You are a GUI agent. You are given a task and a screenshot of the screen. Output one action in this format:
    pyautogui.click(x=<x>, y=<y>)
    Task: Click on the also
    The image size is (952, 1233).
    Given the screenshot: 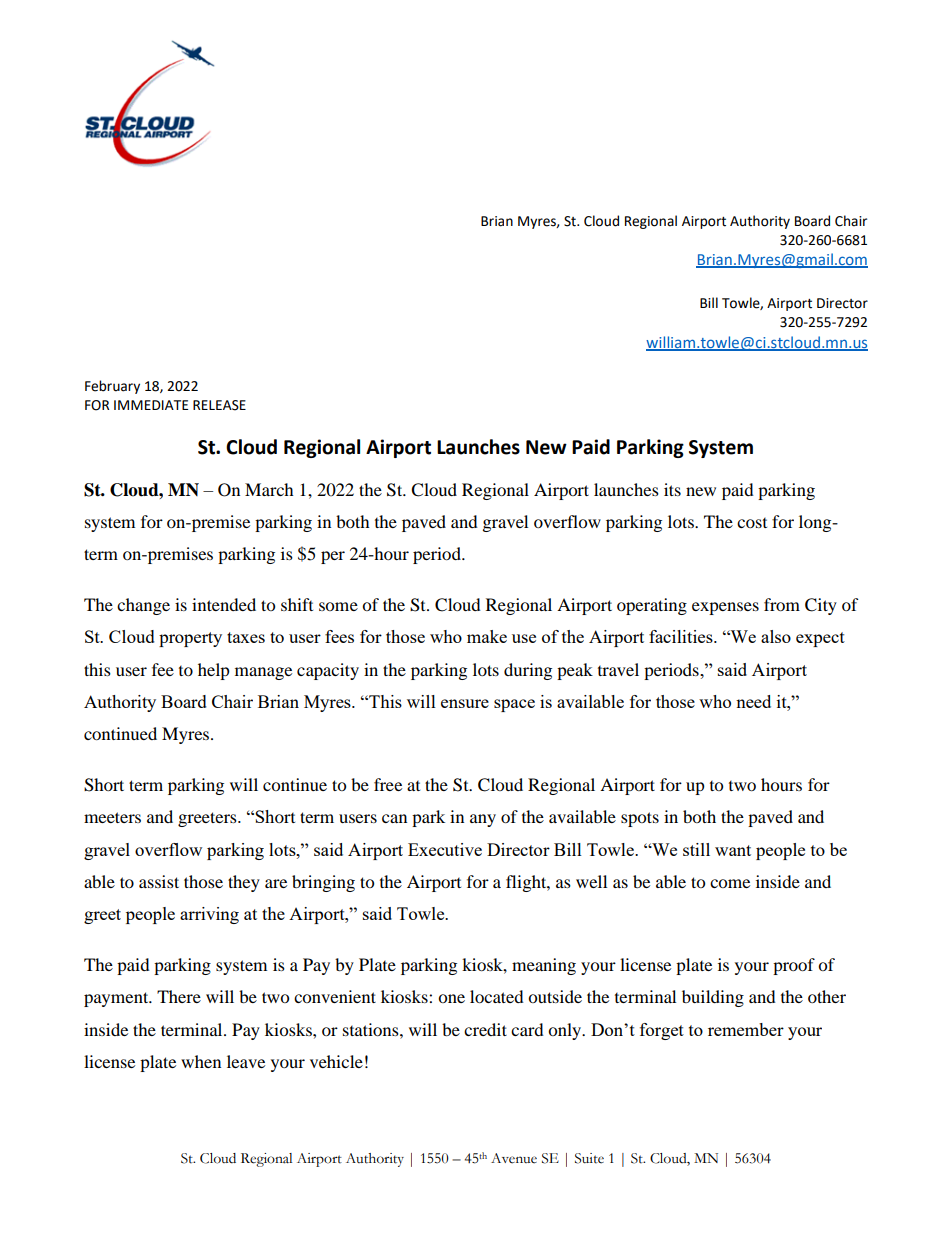 What is the action you would take?
    pyautogui.click(x=776, y=636)
